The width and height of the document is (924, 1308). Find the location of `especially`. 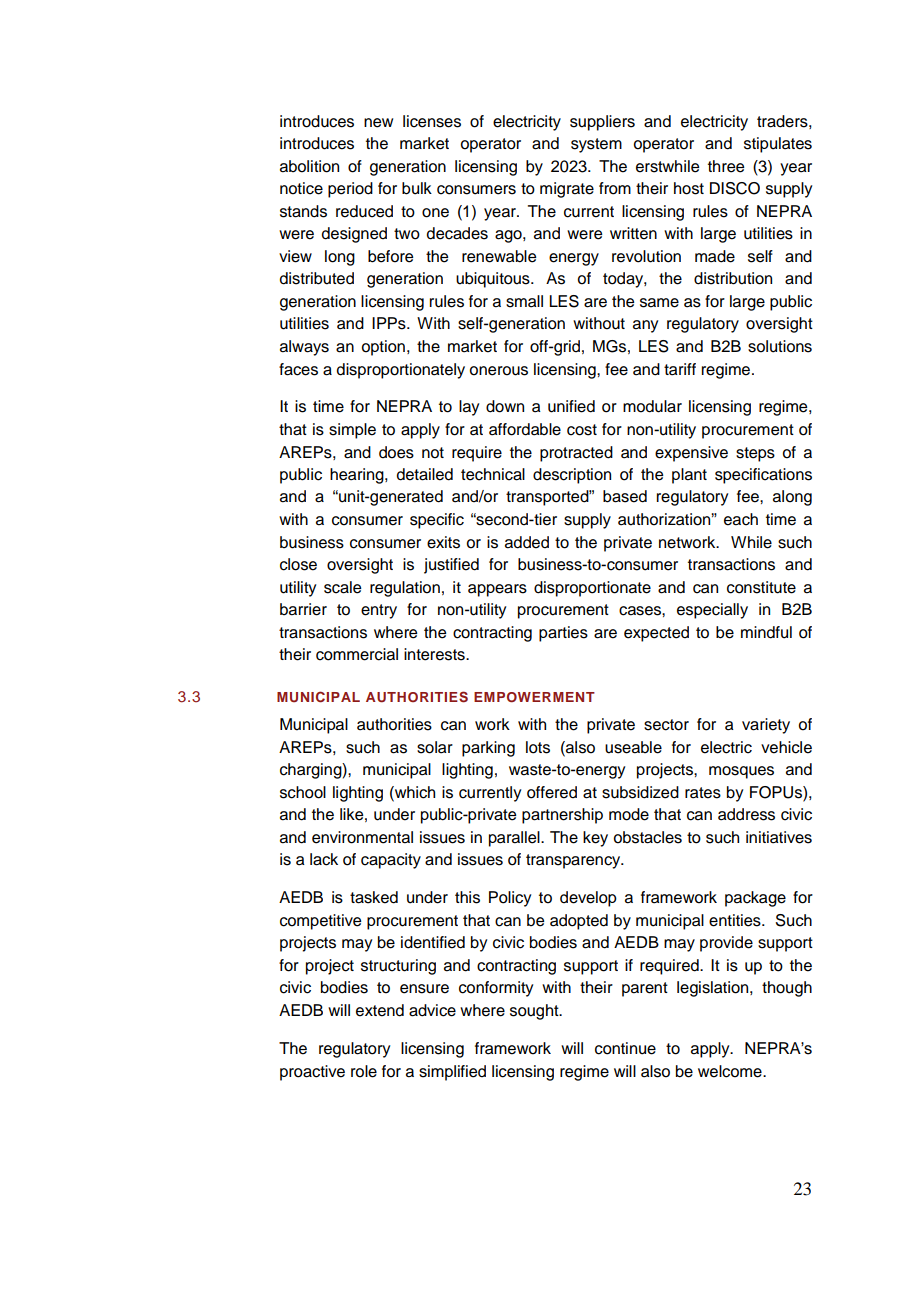

especially is located at coordinates (712, 611).
